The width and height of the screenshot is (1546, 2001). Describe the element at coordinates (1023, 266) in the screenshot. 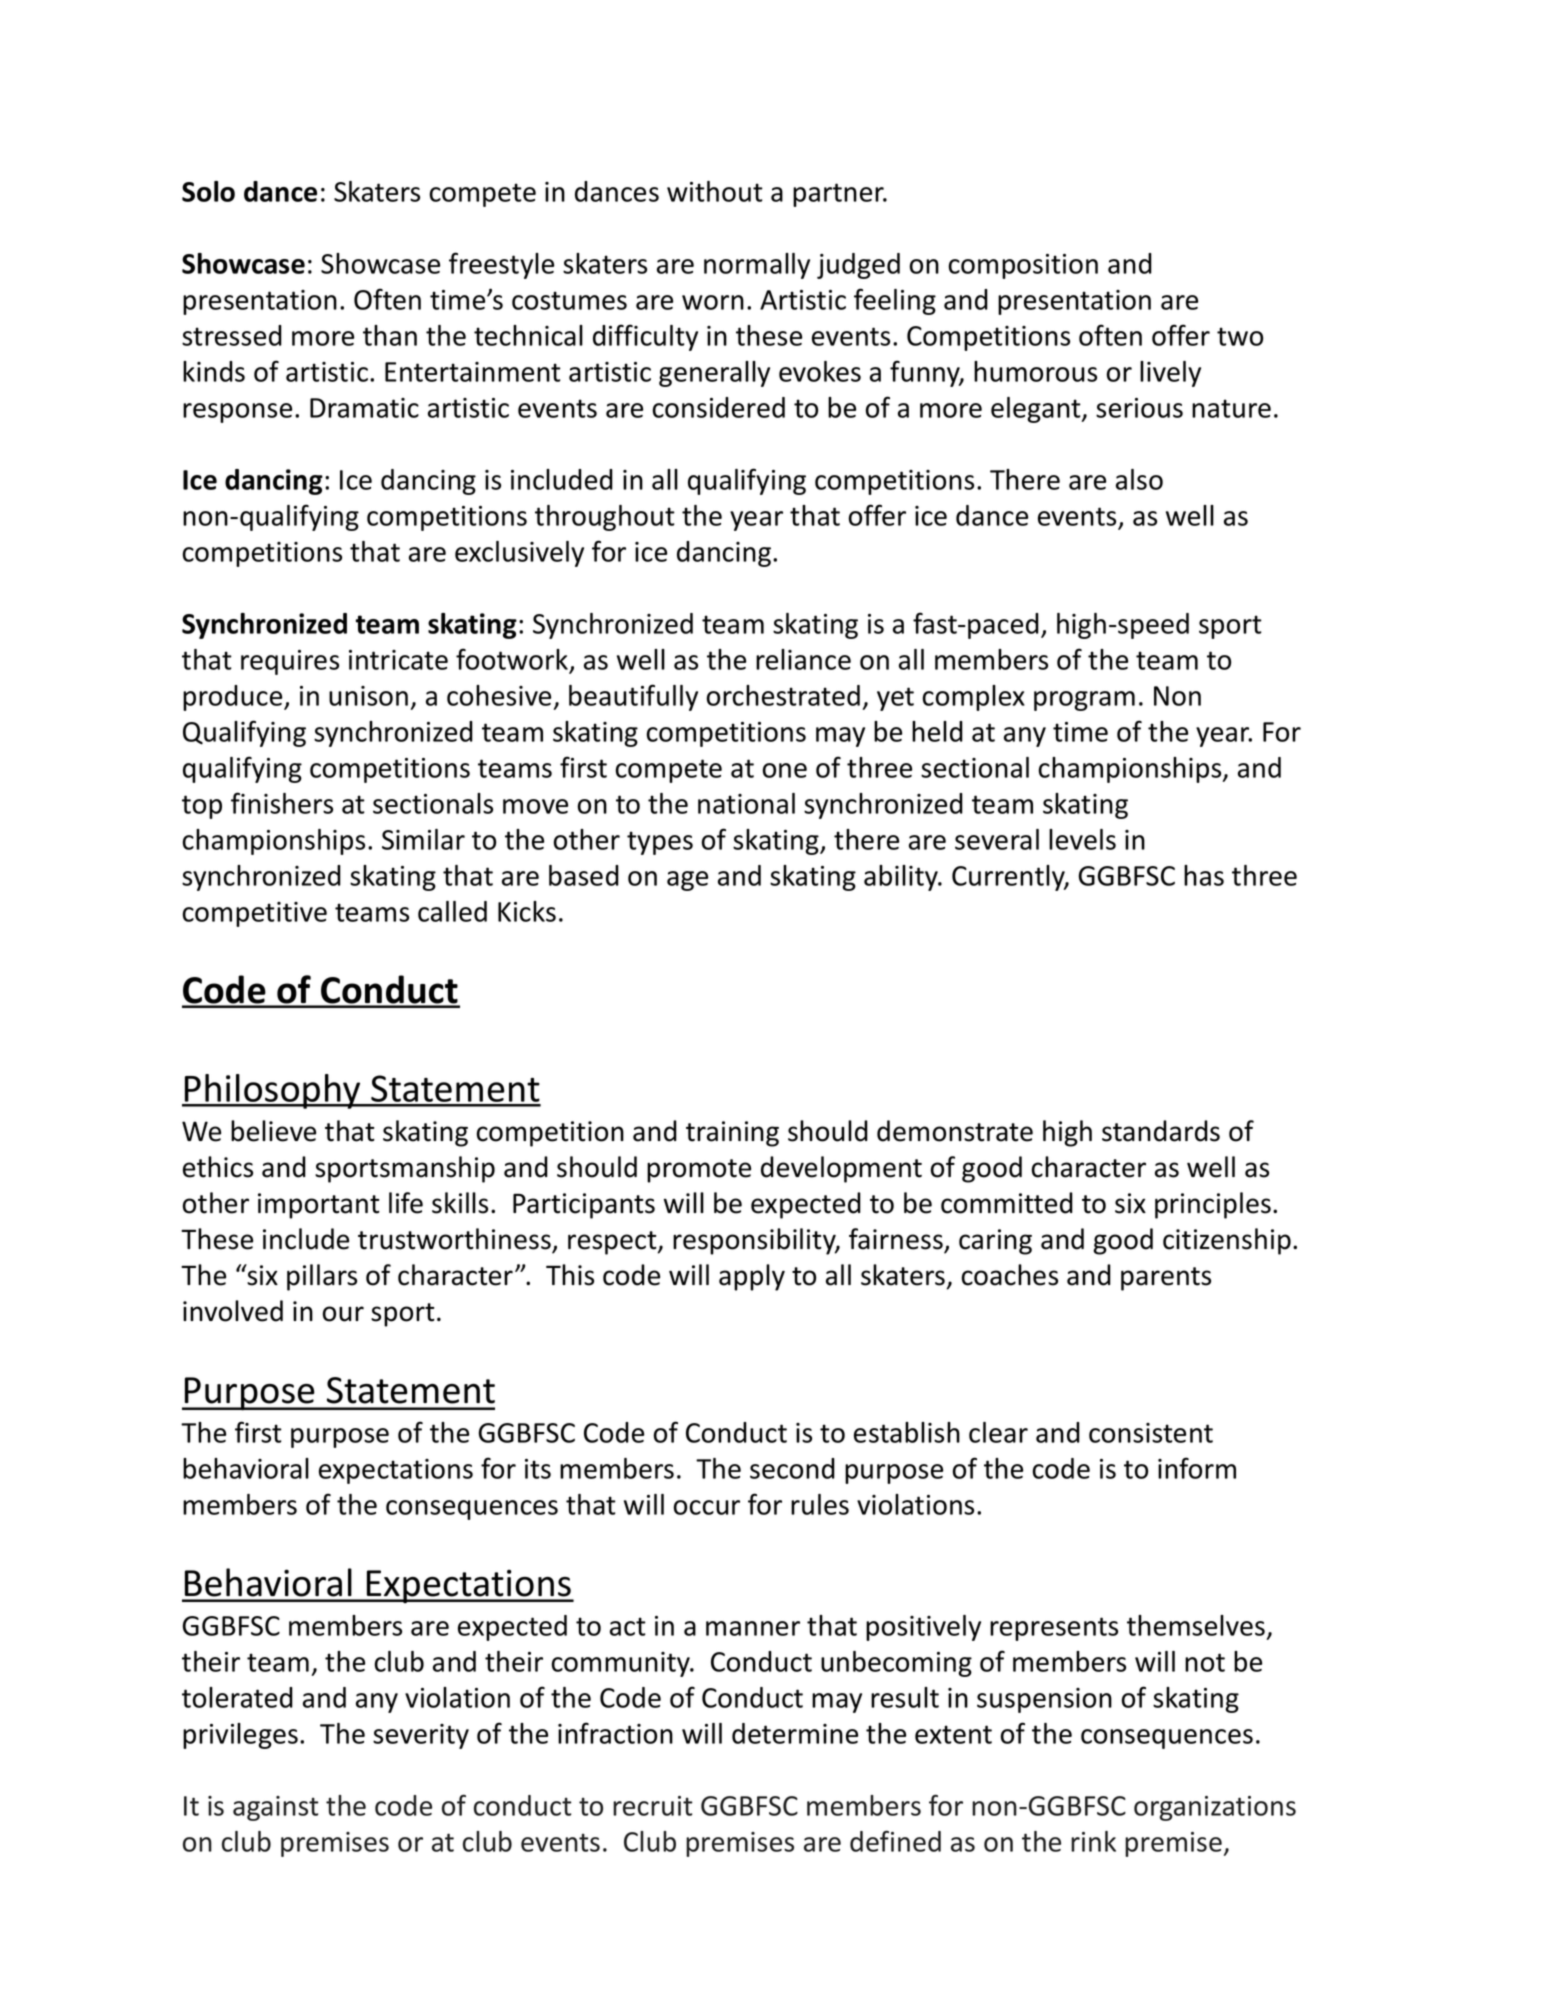

I see `composition` at that location.
